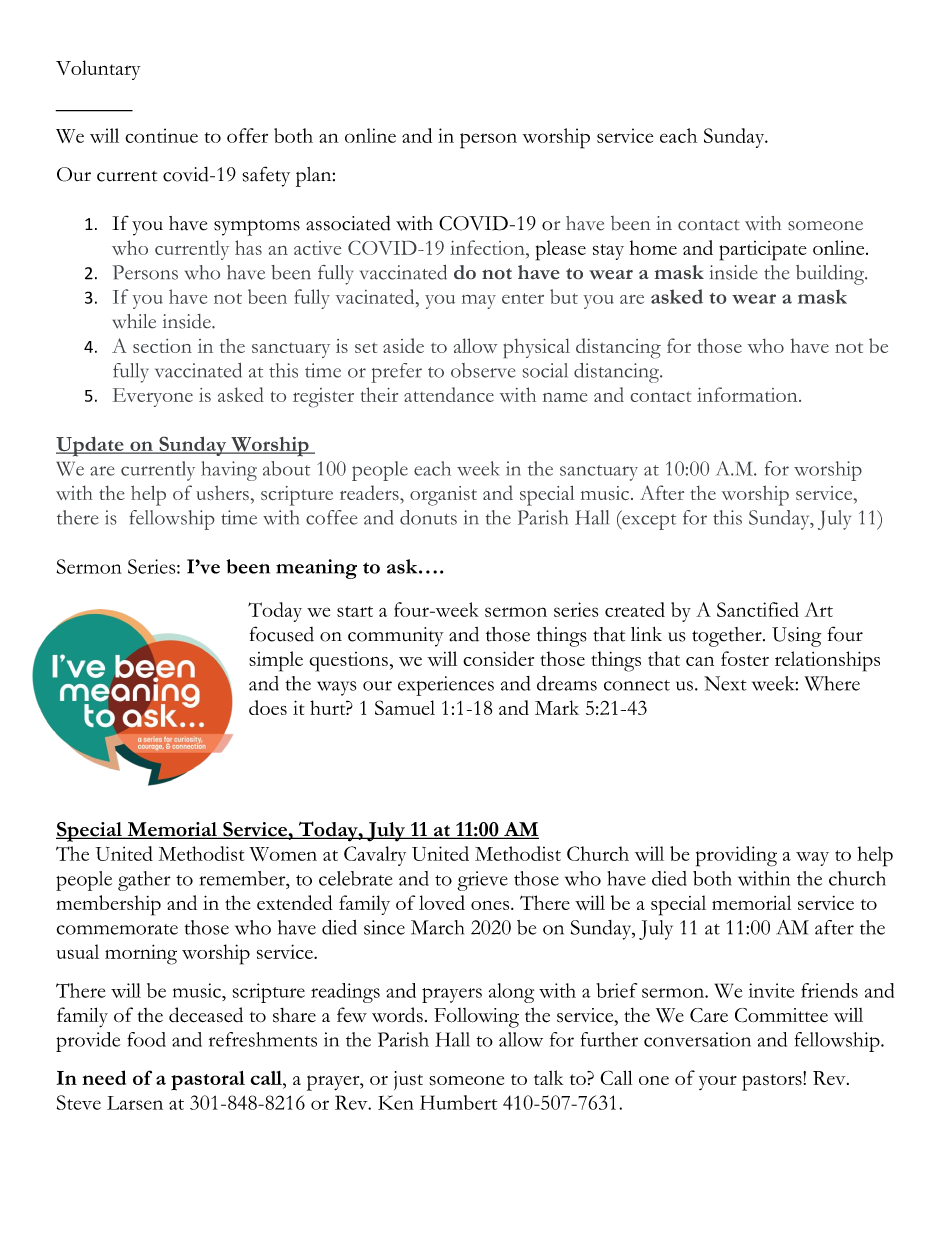  Describe the element at coordinates (348, 223) in the screenshot. I see `associated` at that location.
